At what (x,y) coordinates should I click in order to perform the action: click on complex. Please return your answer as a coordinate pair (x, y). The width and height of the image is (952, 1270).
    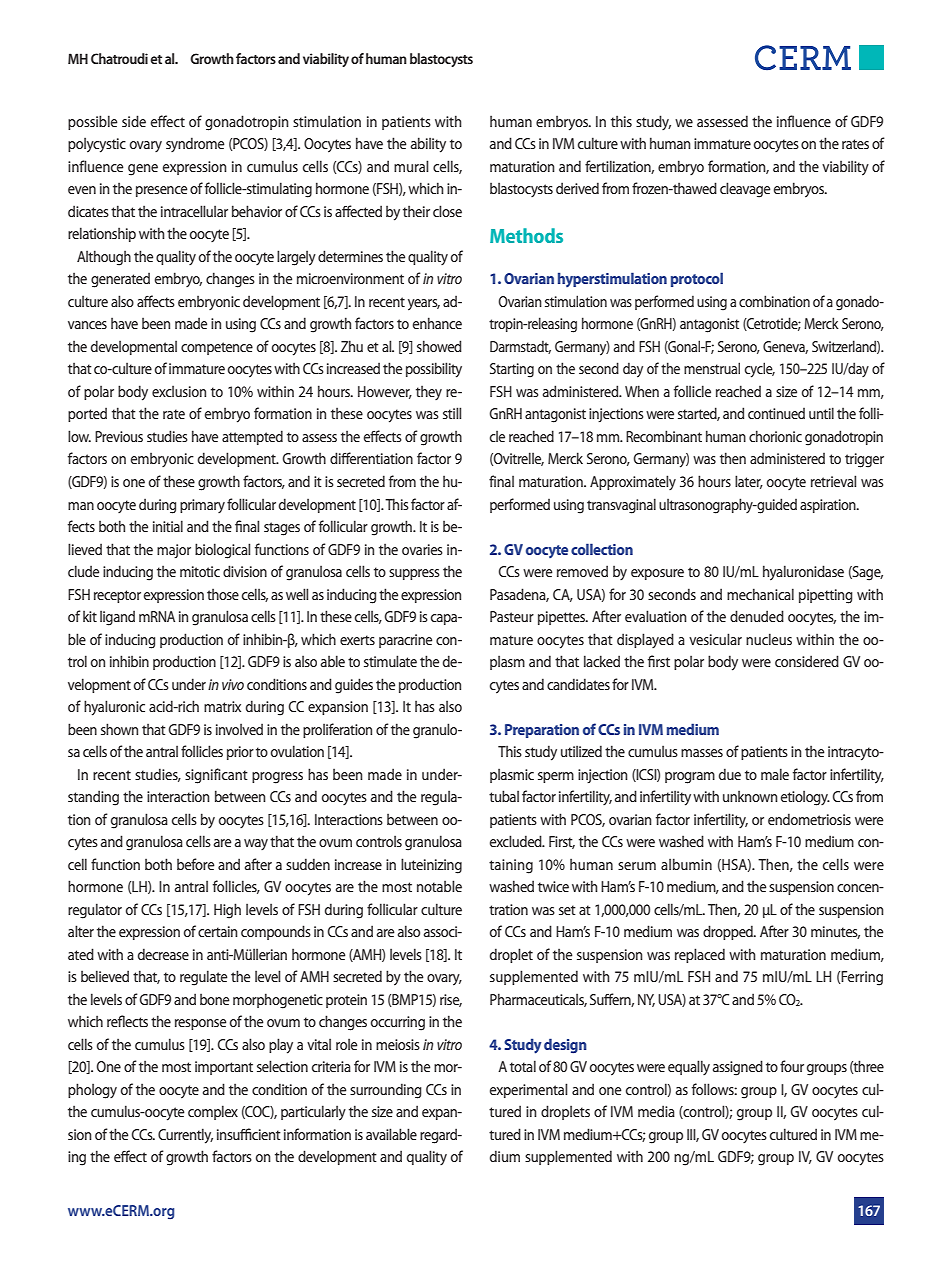
    Looking at the image, I should click on (213, 1112).
